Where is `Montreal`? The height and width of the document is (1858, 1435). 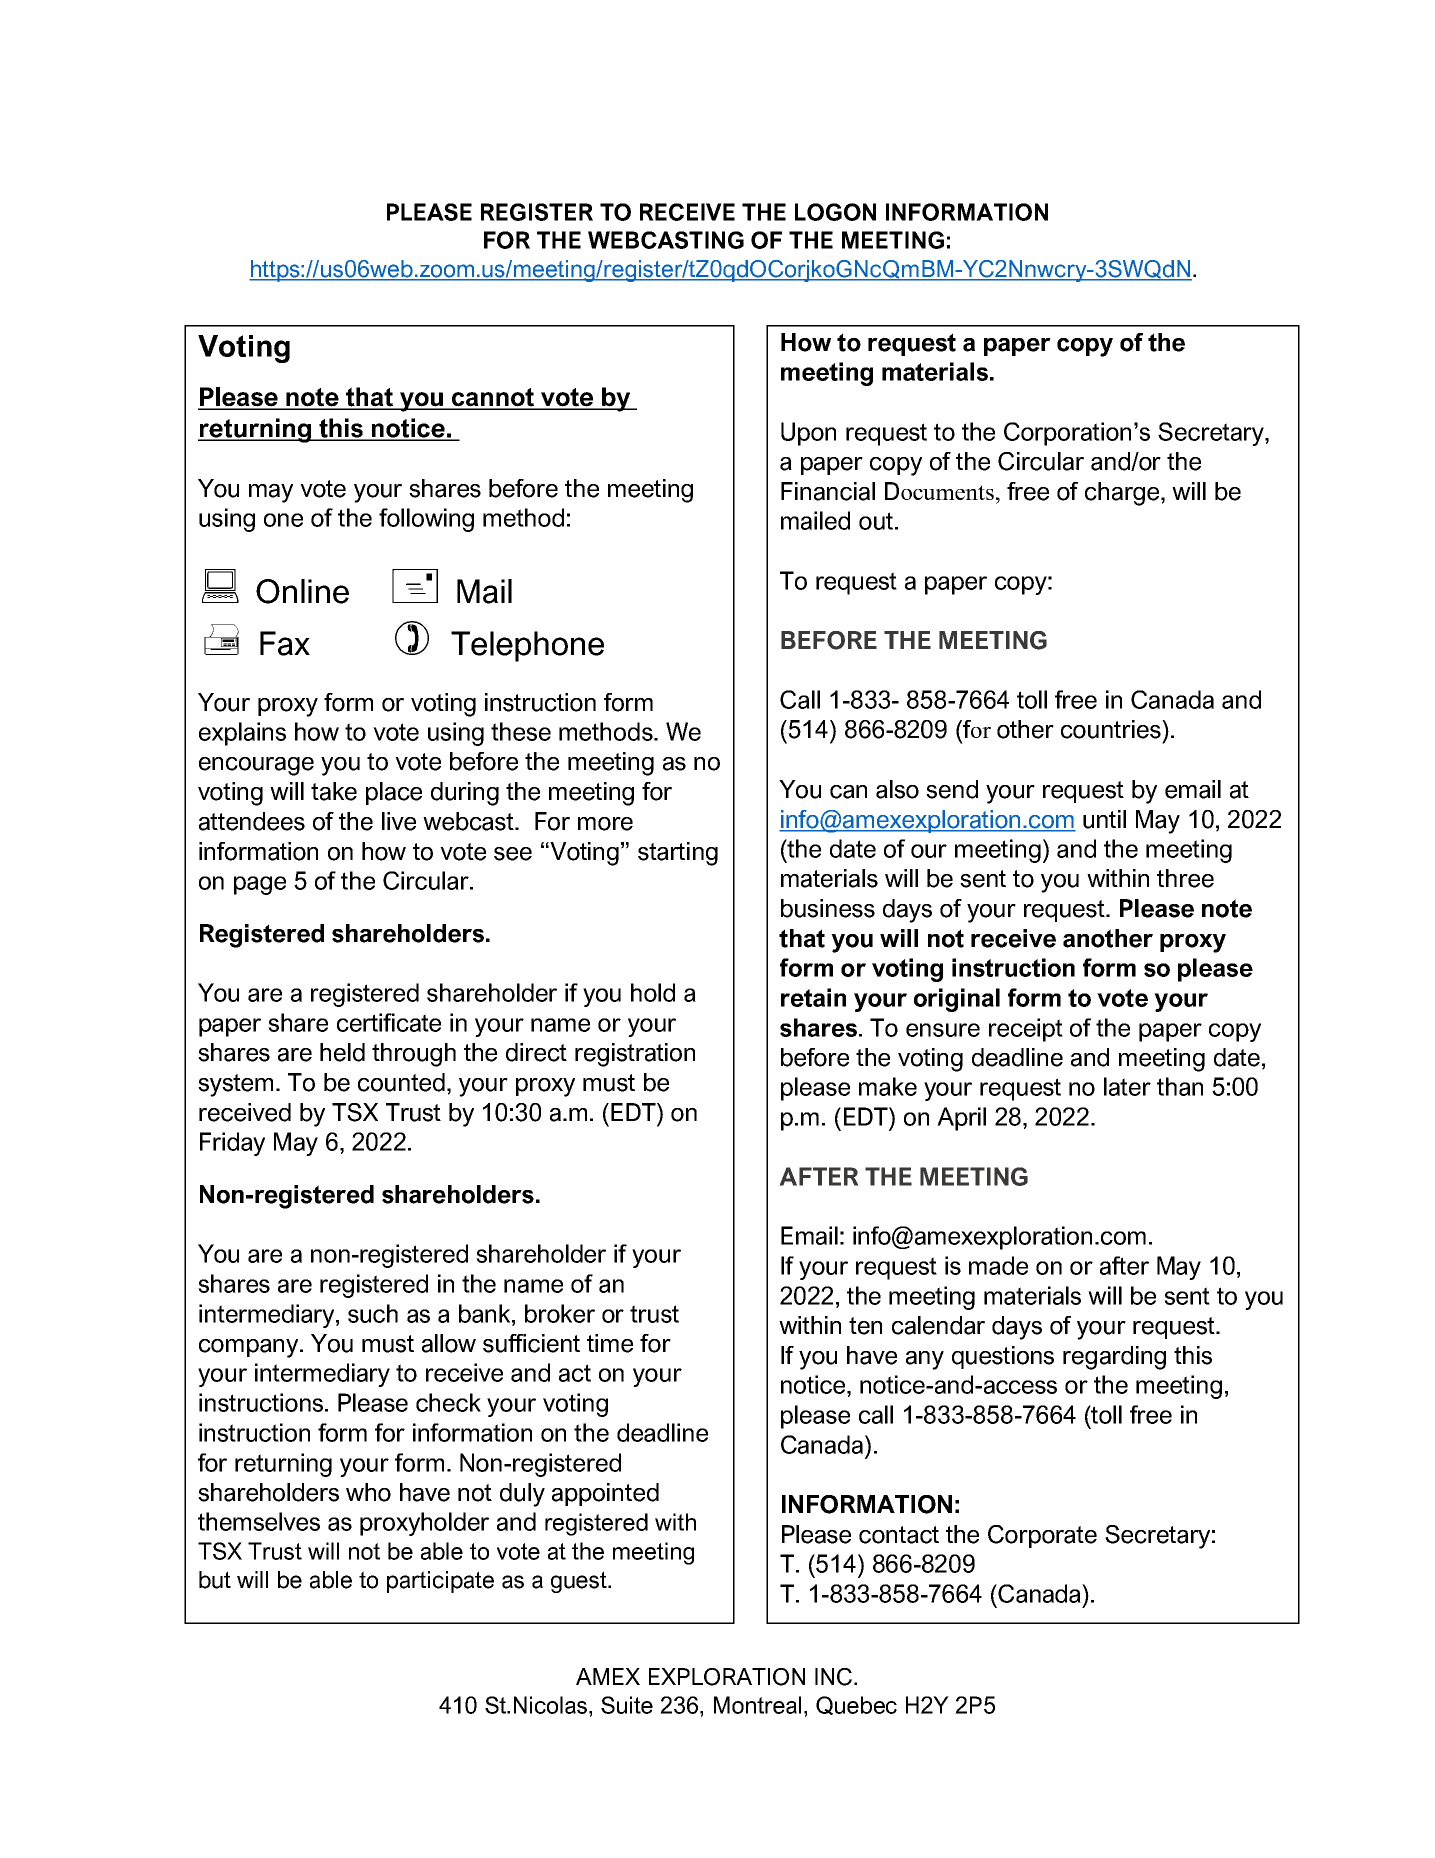
Montreal is located at coordinates (757, 1705).
